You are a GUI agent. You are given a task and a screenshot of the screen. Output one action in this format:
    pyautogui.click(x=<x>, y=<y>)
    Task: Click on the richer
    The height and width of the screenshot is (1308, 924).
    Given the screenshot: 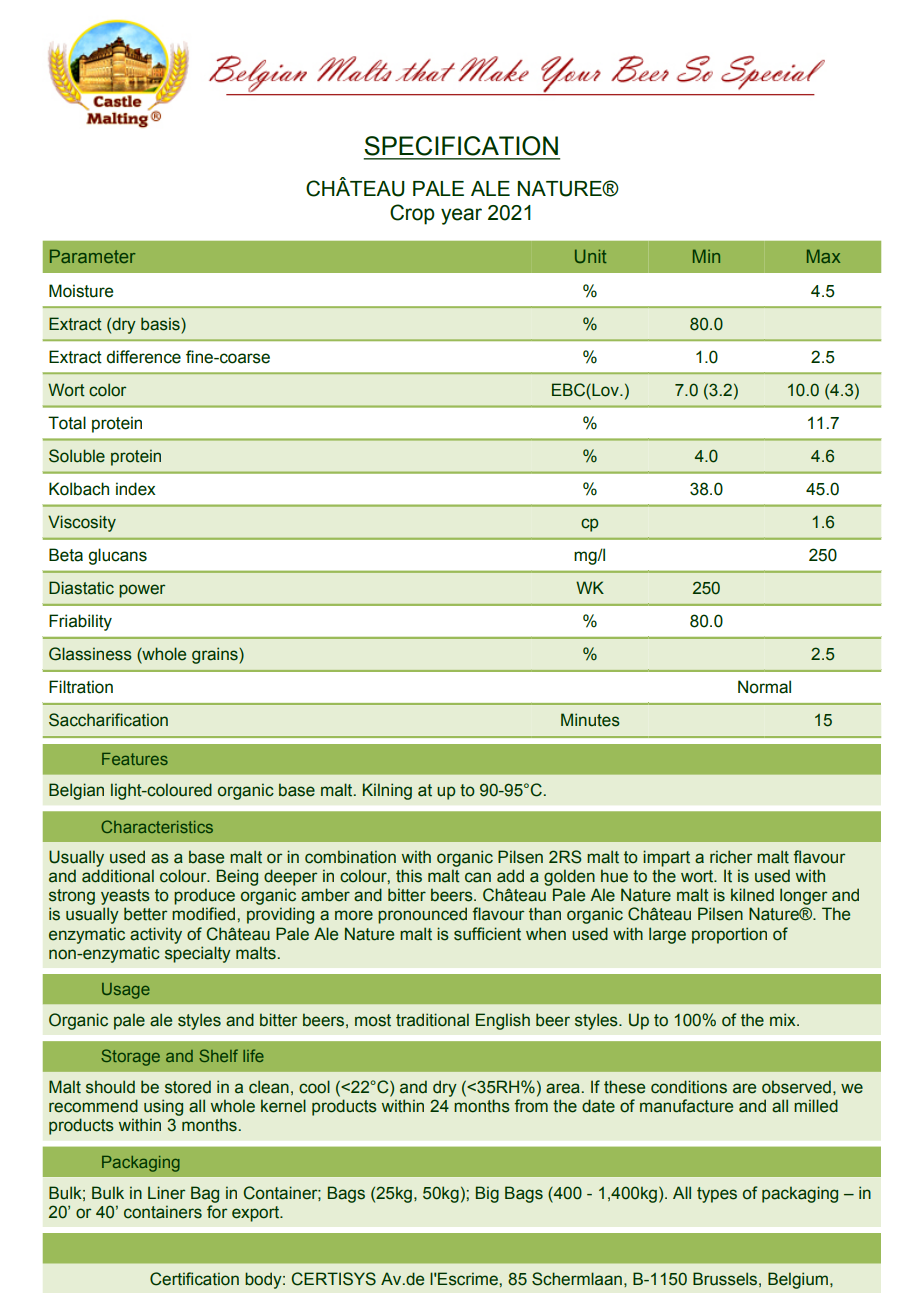 What is the action you would take?
    pyautogui.click(x=731, y=857)
